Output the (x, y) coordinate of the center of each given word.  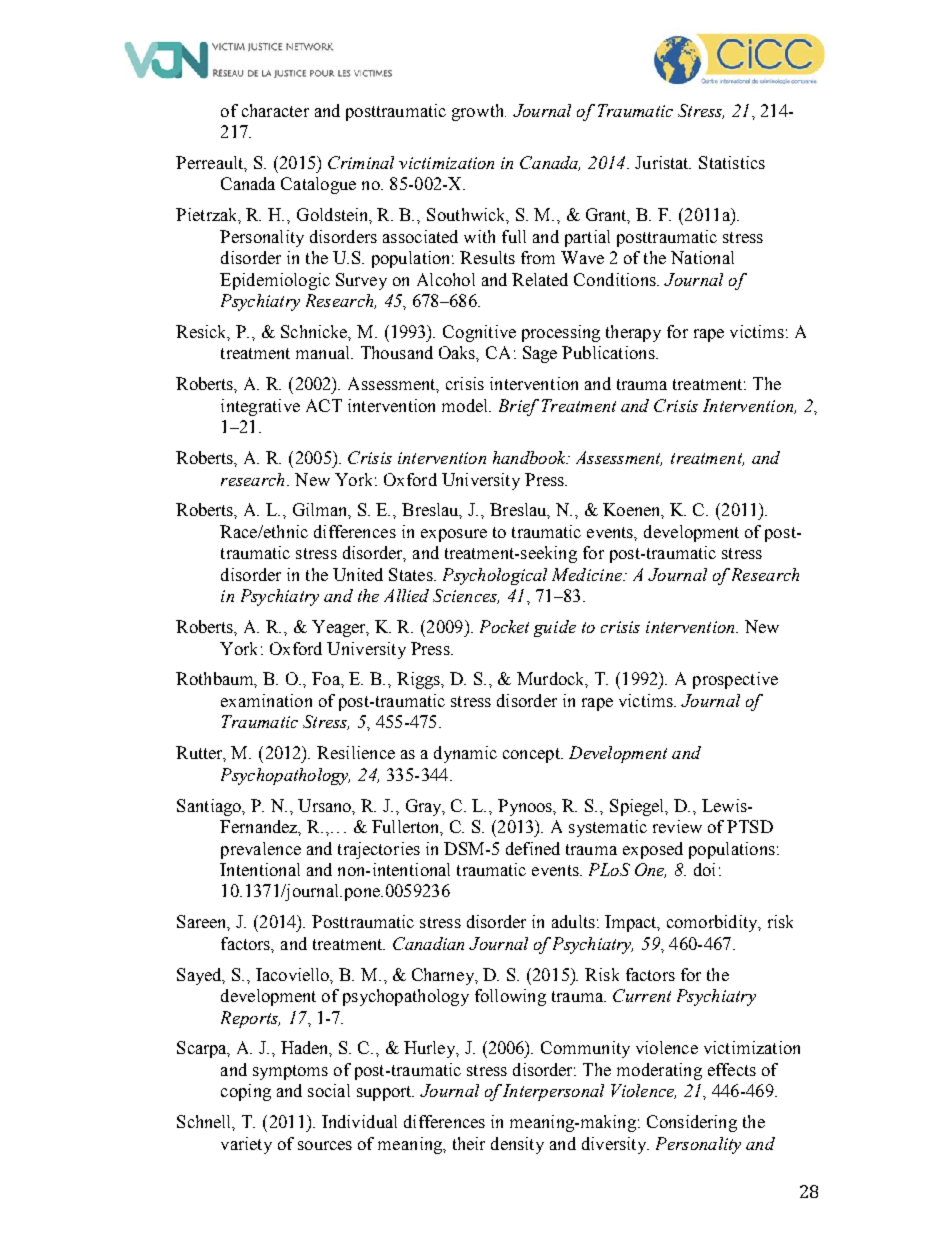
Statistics (732, 162)
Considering (692, 1123)
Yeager (340, 628)
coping (246, 1092)
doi (704, 869)
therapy (633, 333)
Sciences (466, 596)
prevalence (261, 850)
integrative (260, 407)
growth (479, 112)
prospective (735, 680)
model (466, 405)
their (469, 1143)
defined (533, 848)
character (275, 110)
